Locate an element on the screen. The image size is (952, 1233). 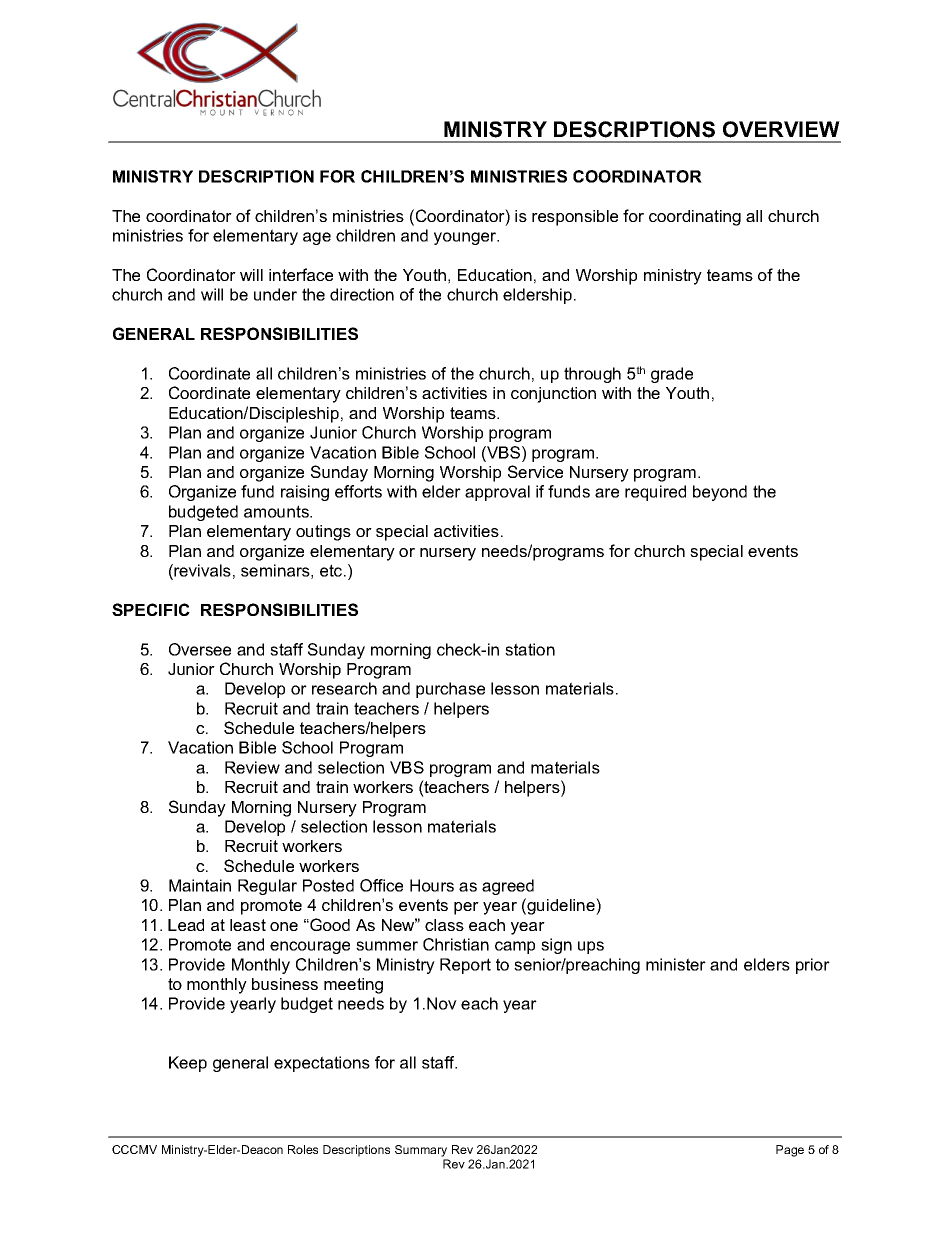
Maintain is located at coordinates (200, 885).
